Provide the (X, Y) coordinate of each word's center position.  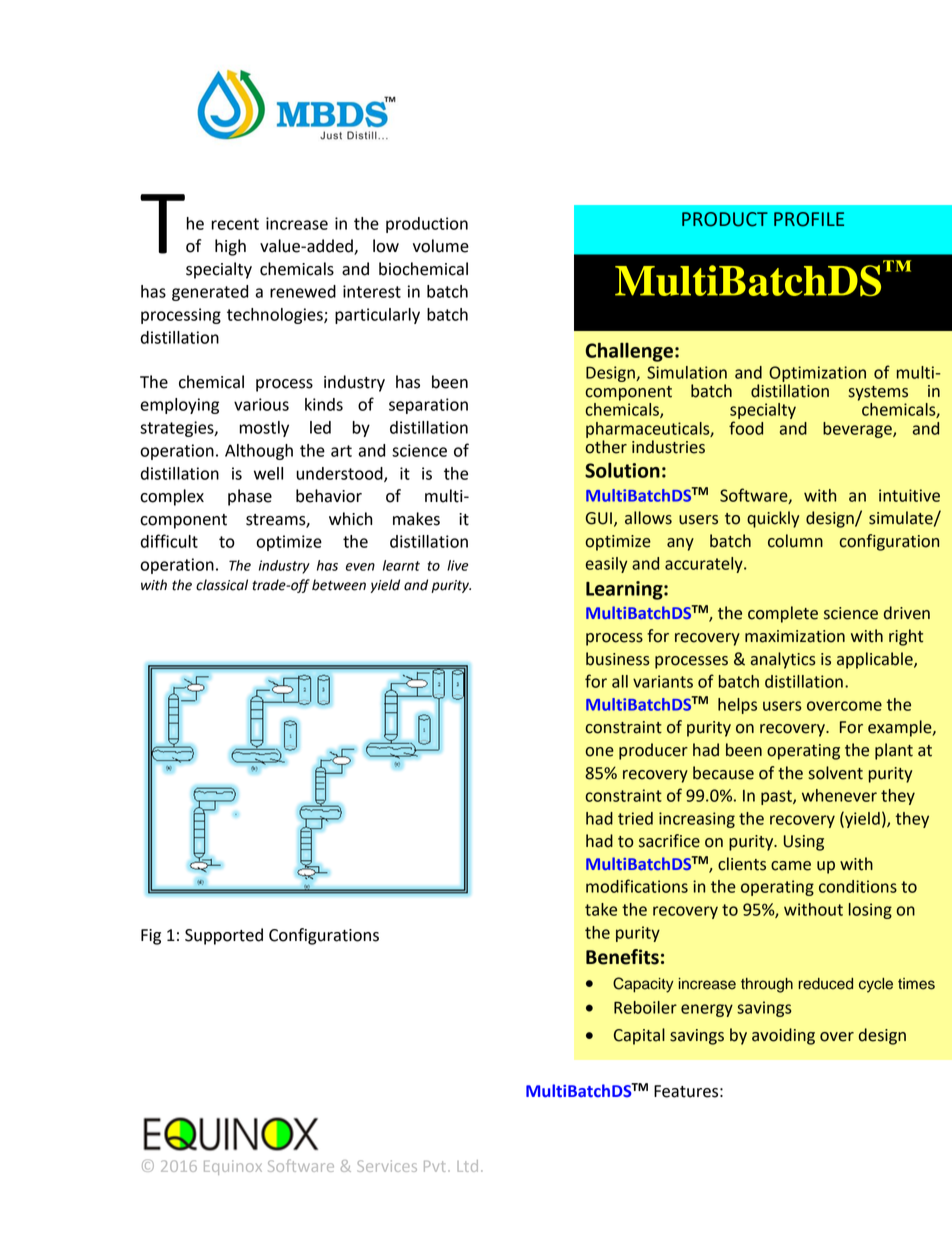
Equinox (233, 1167)
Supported (224, 936)
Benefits (622, 957)
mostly (264, 429)
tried (635, 818)
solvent (835, 773)
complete (783, 614)
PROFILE (809, 219)
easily (607, 565)
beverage (858, 430)
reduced (826, 984)
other (606, 447)
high (230, 247)
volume (441, 246)
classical (222, 585)
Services (387, 1166)
